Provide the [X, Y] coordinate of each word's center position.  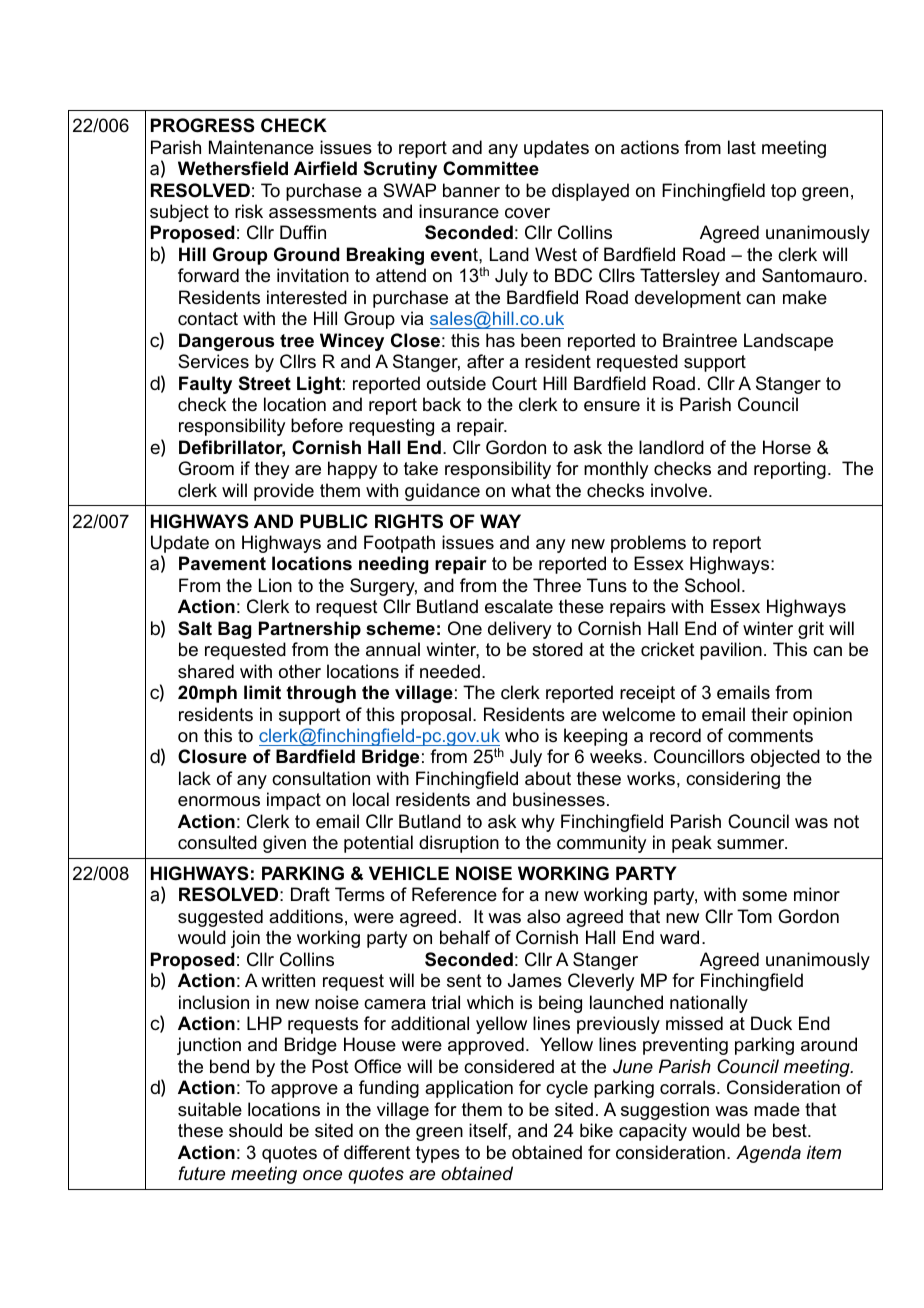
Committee [491, 168]
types [438, 1154]
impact [294, 801]
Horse [787, 447]
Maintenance [261, 147]
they [272, 470]
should [255, 1130]
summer [752, 844]
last [742, 147]
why [538, 823]
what [531, 490]
